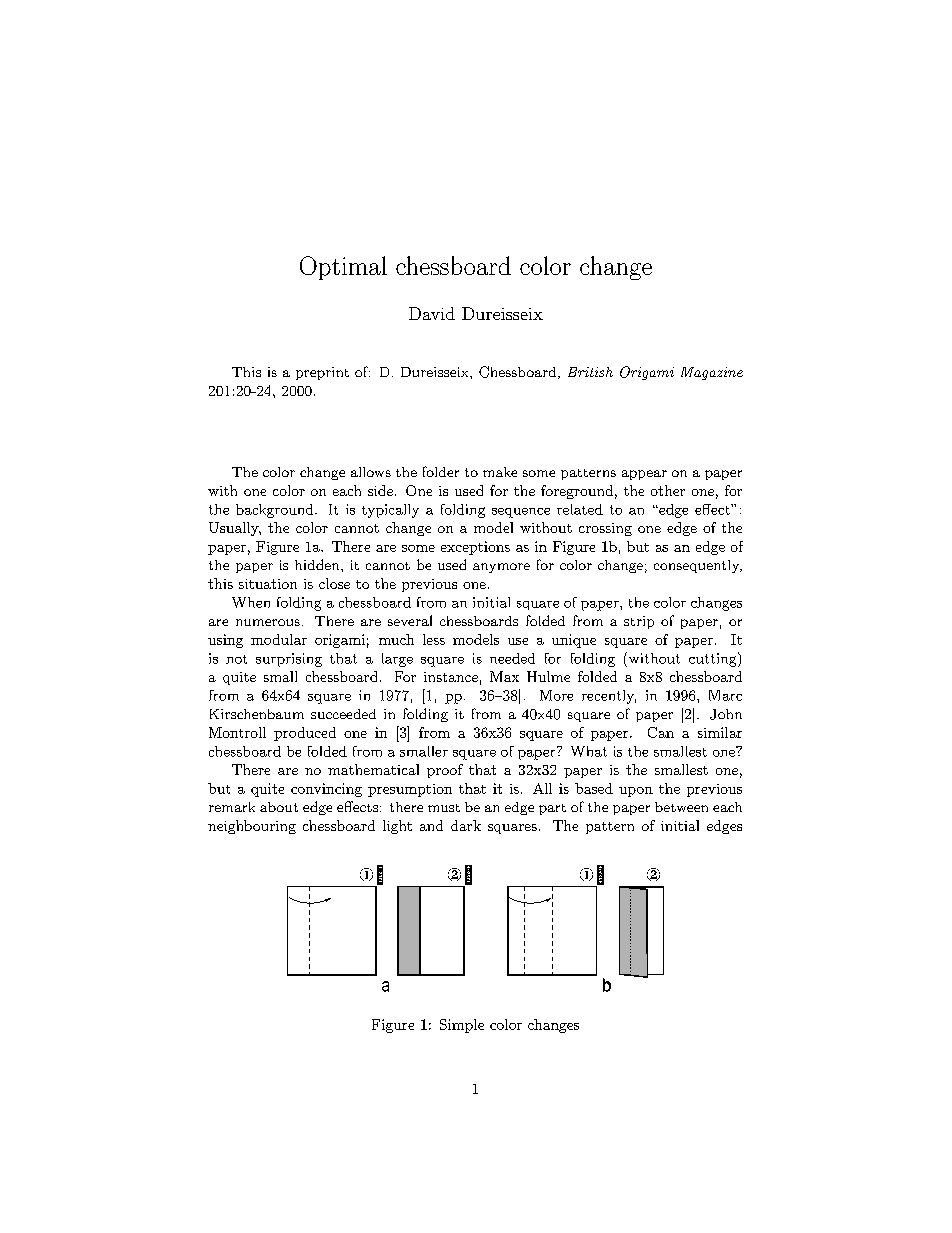 This screenshot has width=952, height=1233. I want to click on produced, so click(305, 734).
